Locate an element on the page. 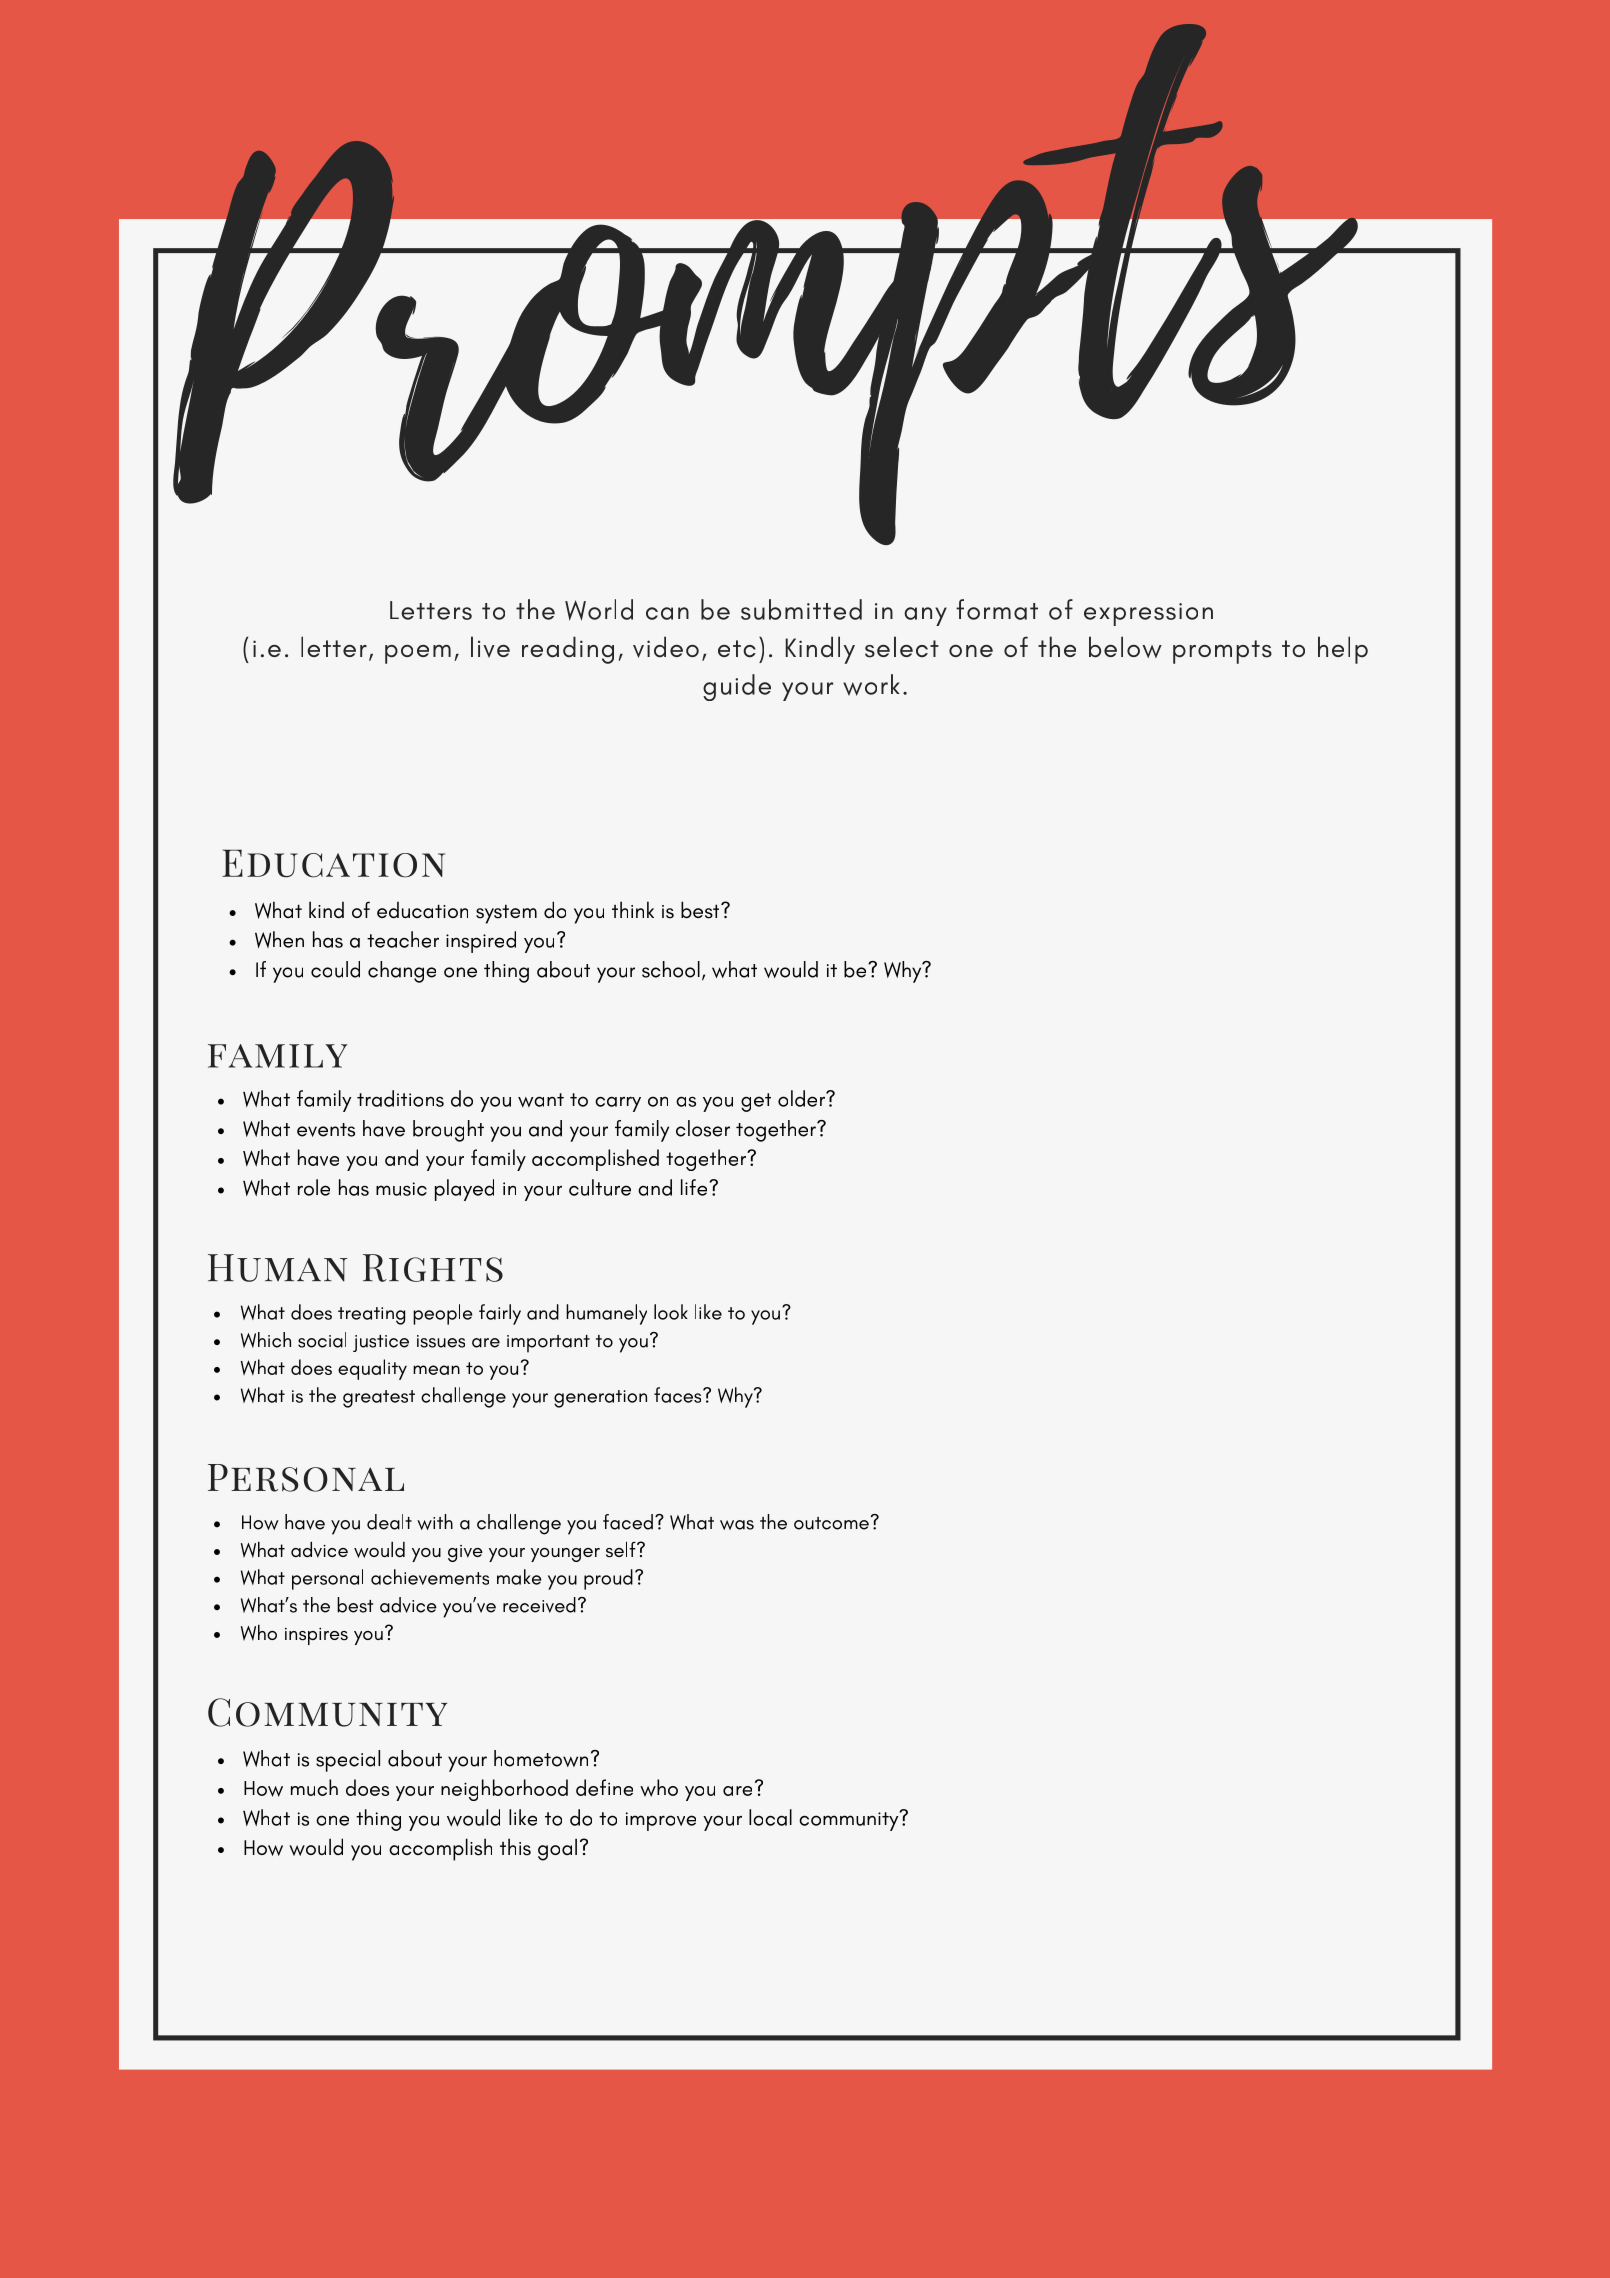 This image has width=1610, height=2278. goal is located at coordinates (557, 1849).
